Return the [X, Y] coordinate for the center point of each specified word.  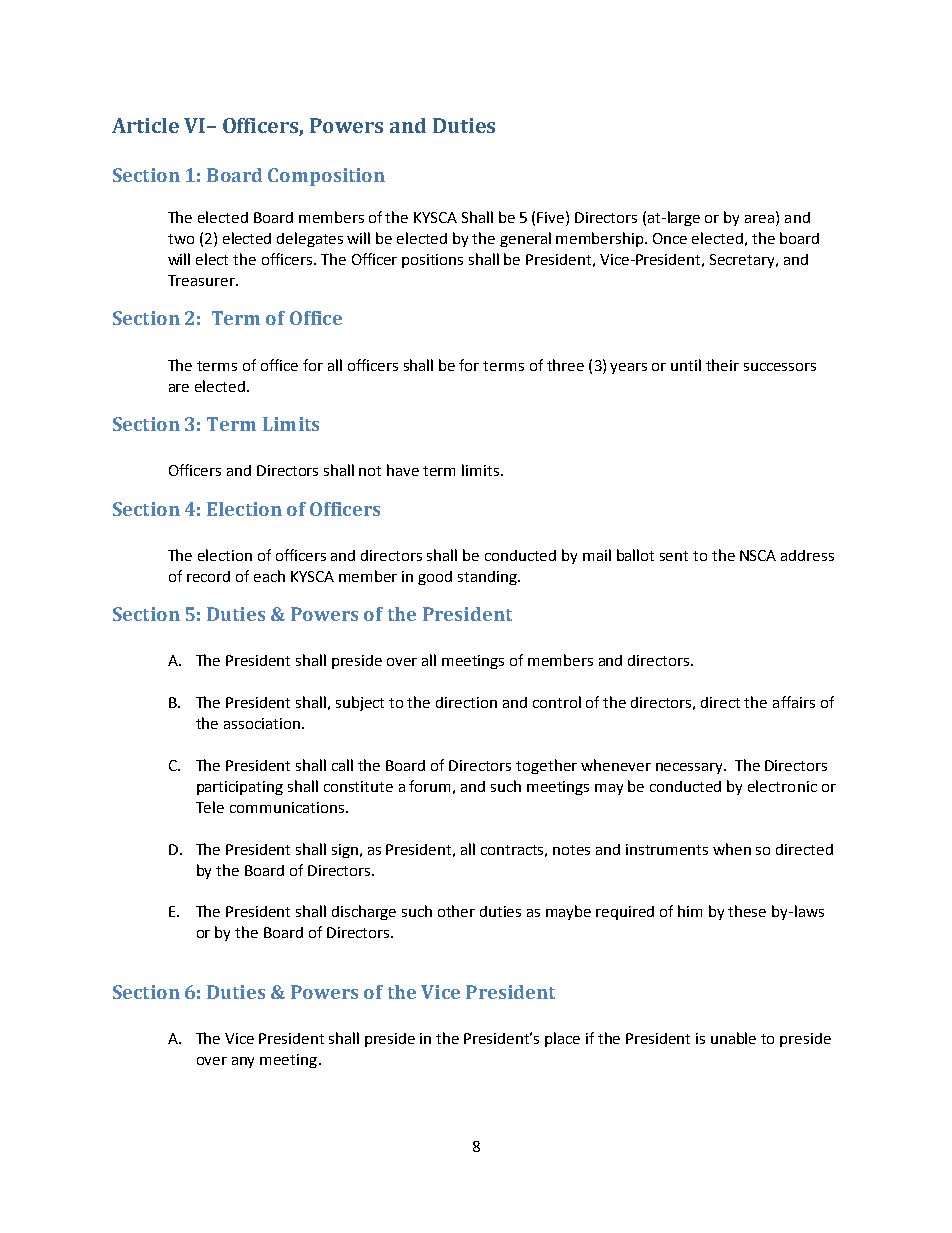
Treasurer [203, 280]
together [546, 766]
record [208, 576]
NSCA [758, 555]
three [565, 365]
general [525, 239]
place [562, 1039]
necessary [690, 768]
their [722, 365]
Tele [210, 807]
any [243, 1062]
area [761, 220]
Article [145, 125]
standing [488, 578]
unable [733, 1038]
